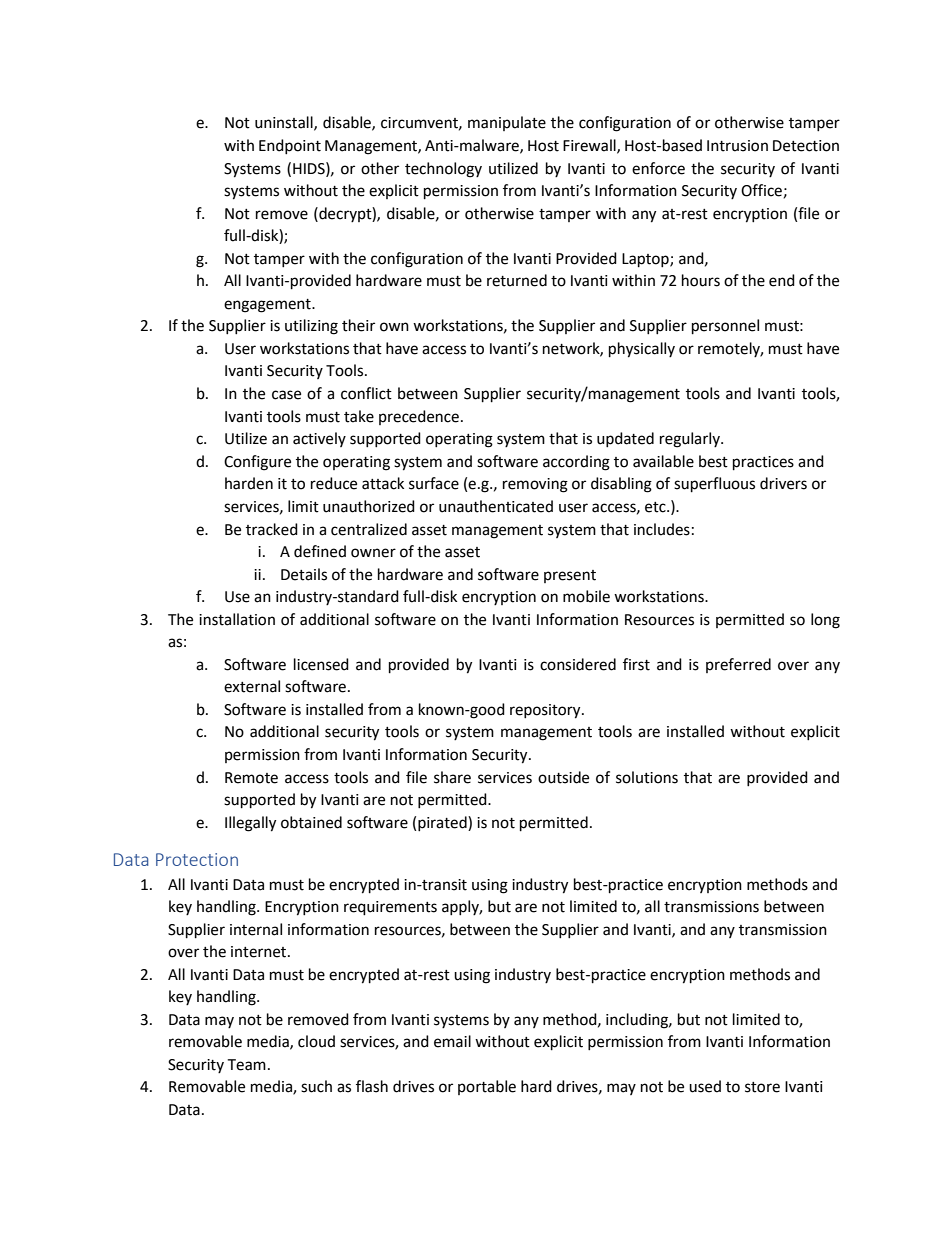 This screenshot has height=1233, width=952. What do you see at coordinates (737, 146) in the screenshot?
I see `Intrusion` at bounding box center [737, 146].
